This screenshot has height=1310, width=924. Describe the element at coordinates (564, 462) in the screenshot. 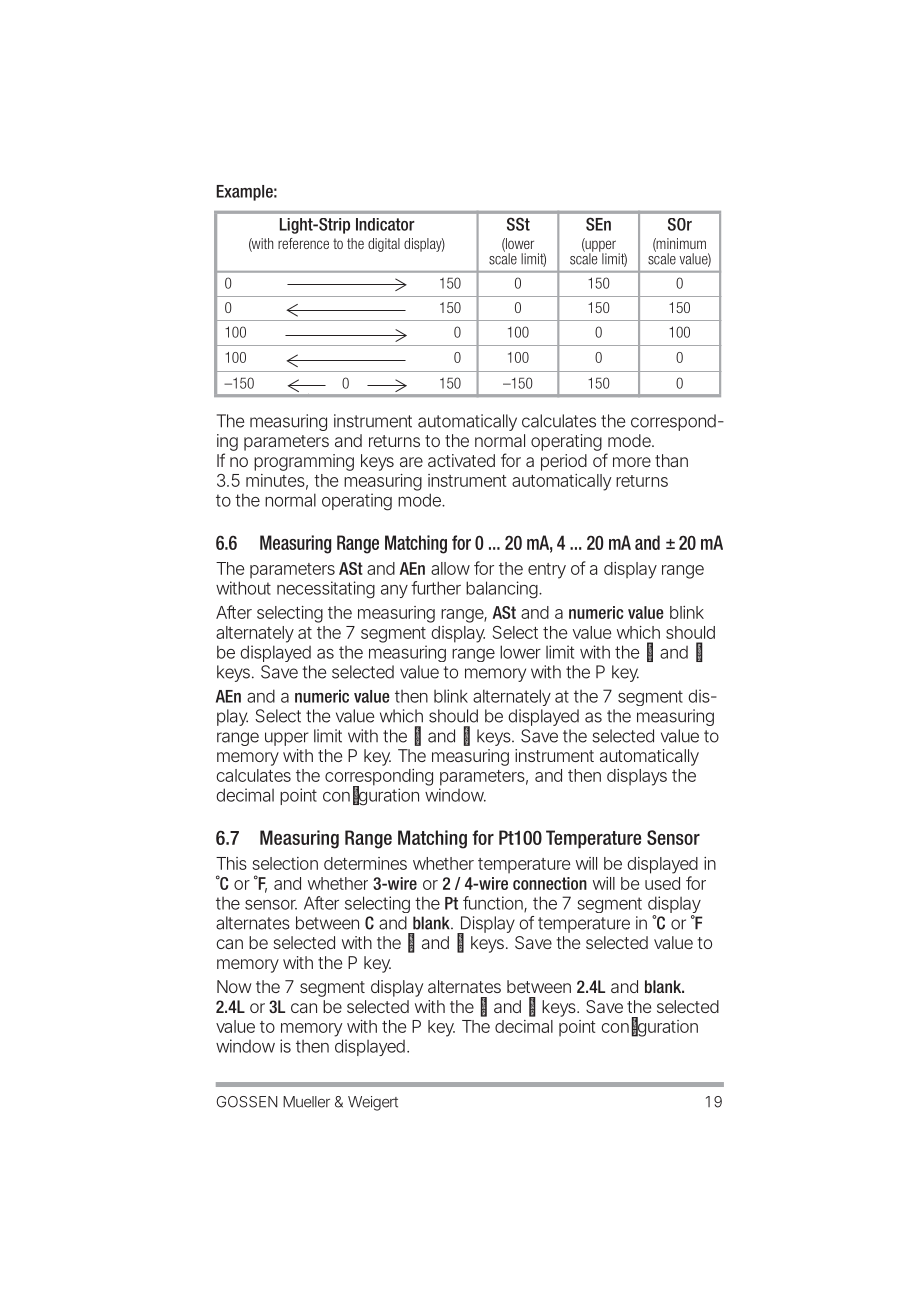

I see `period` at that location.
